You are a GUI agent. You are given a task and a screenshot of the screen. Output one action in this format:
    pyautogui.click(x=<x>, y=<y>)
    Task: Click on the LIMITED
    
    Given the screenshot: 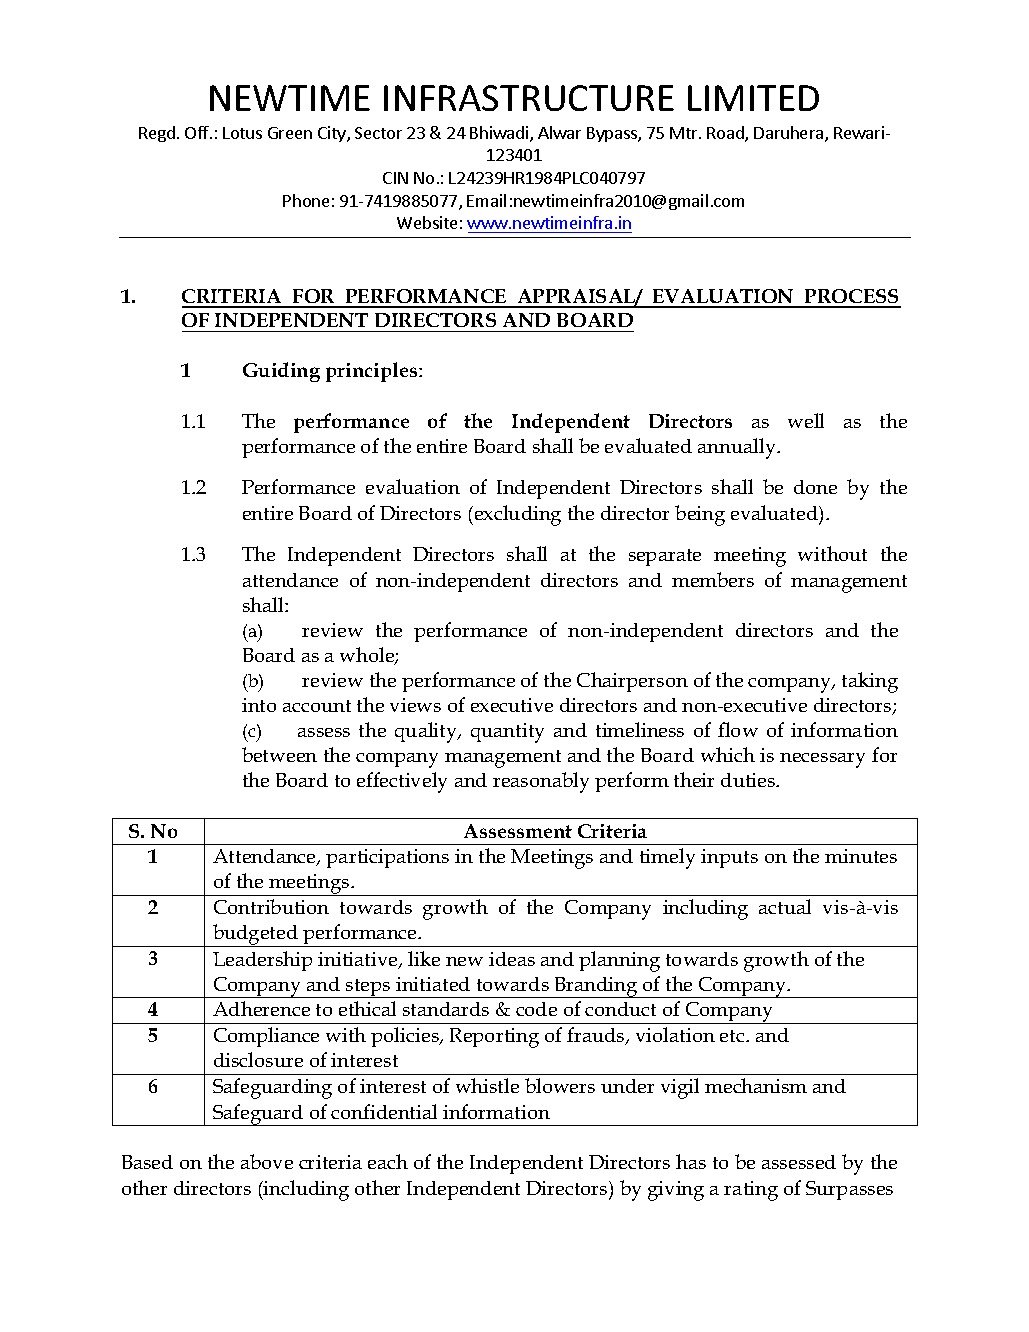 What is the action you would take?
    pyautogui.click(x=753, y=98)
